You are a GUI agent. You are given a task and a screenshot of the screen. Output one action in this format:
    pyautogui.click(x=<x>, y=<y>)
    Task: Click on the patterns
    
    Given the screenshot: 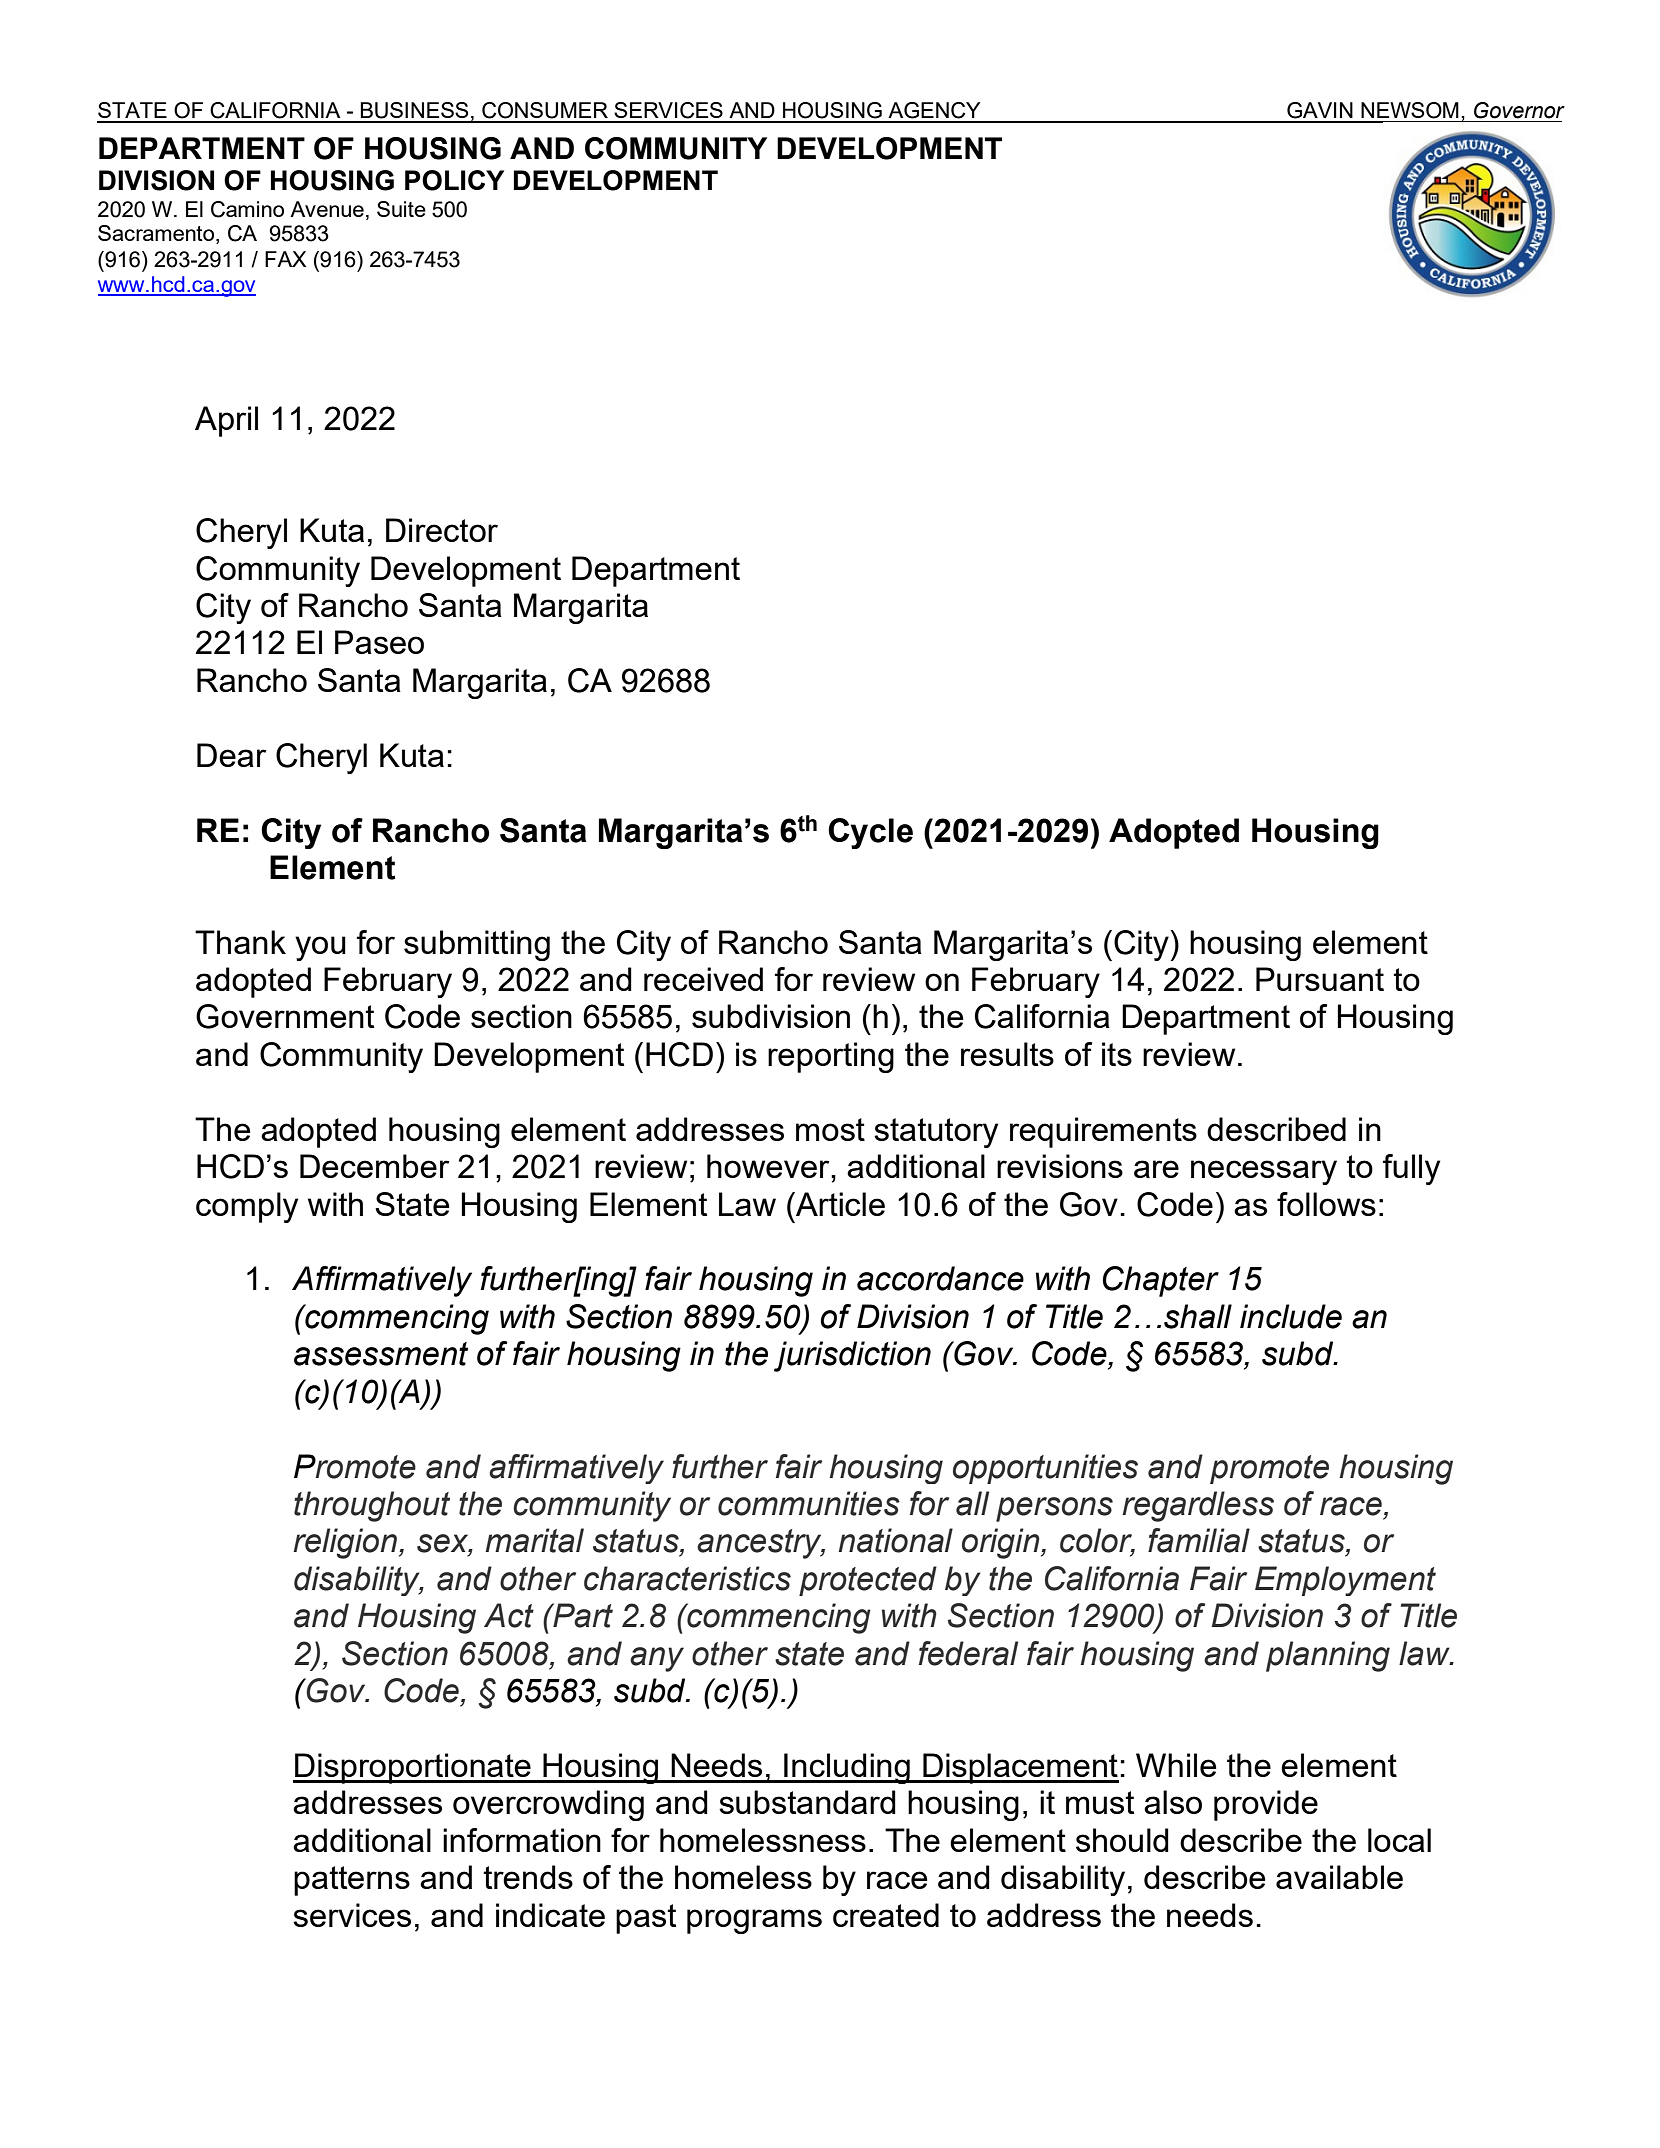 What is the action you would take?
    pyautogui.click(x=352, y=1881)
